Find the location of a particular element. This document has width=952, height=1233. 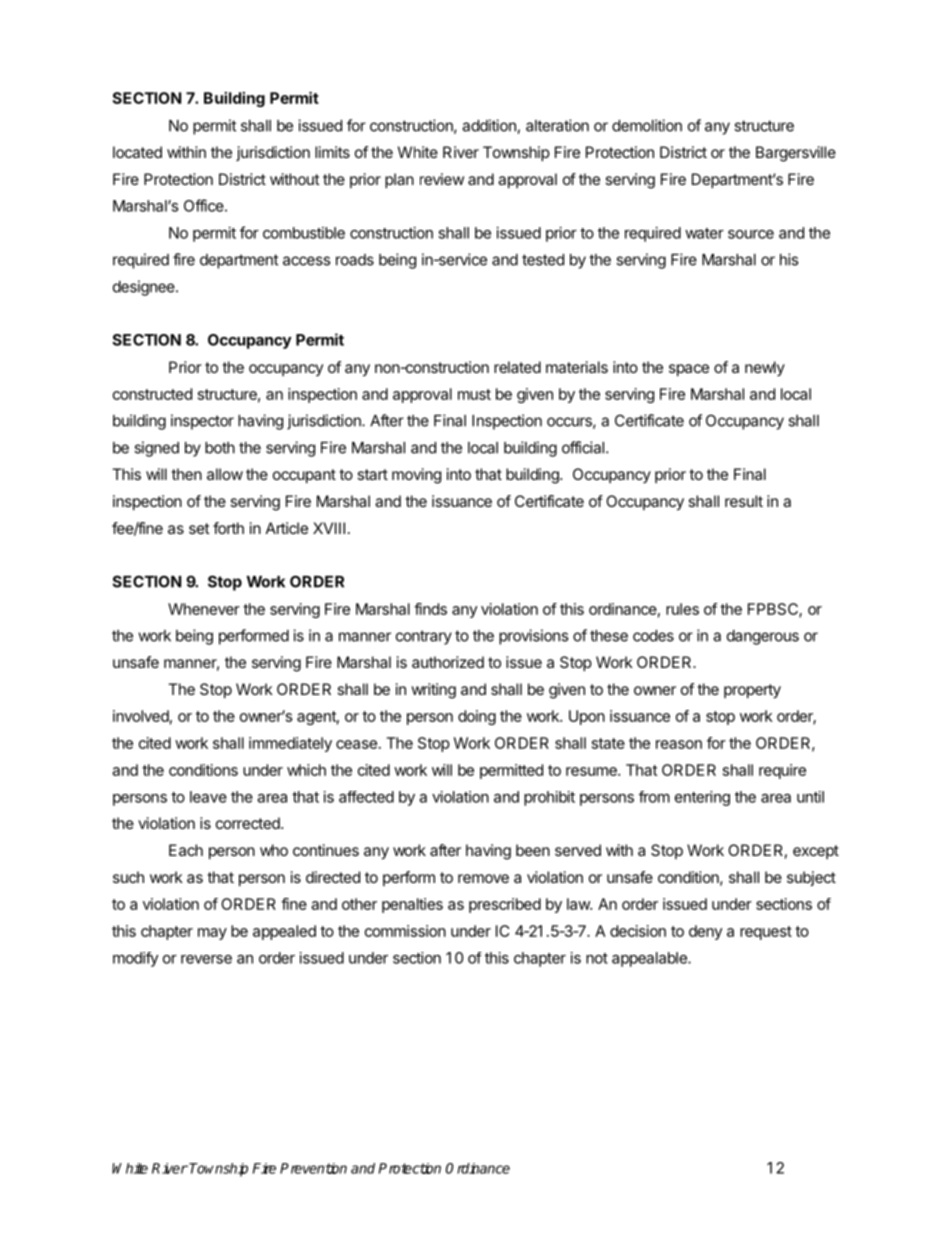

request is located at coordinates (766, 933).
